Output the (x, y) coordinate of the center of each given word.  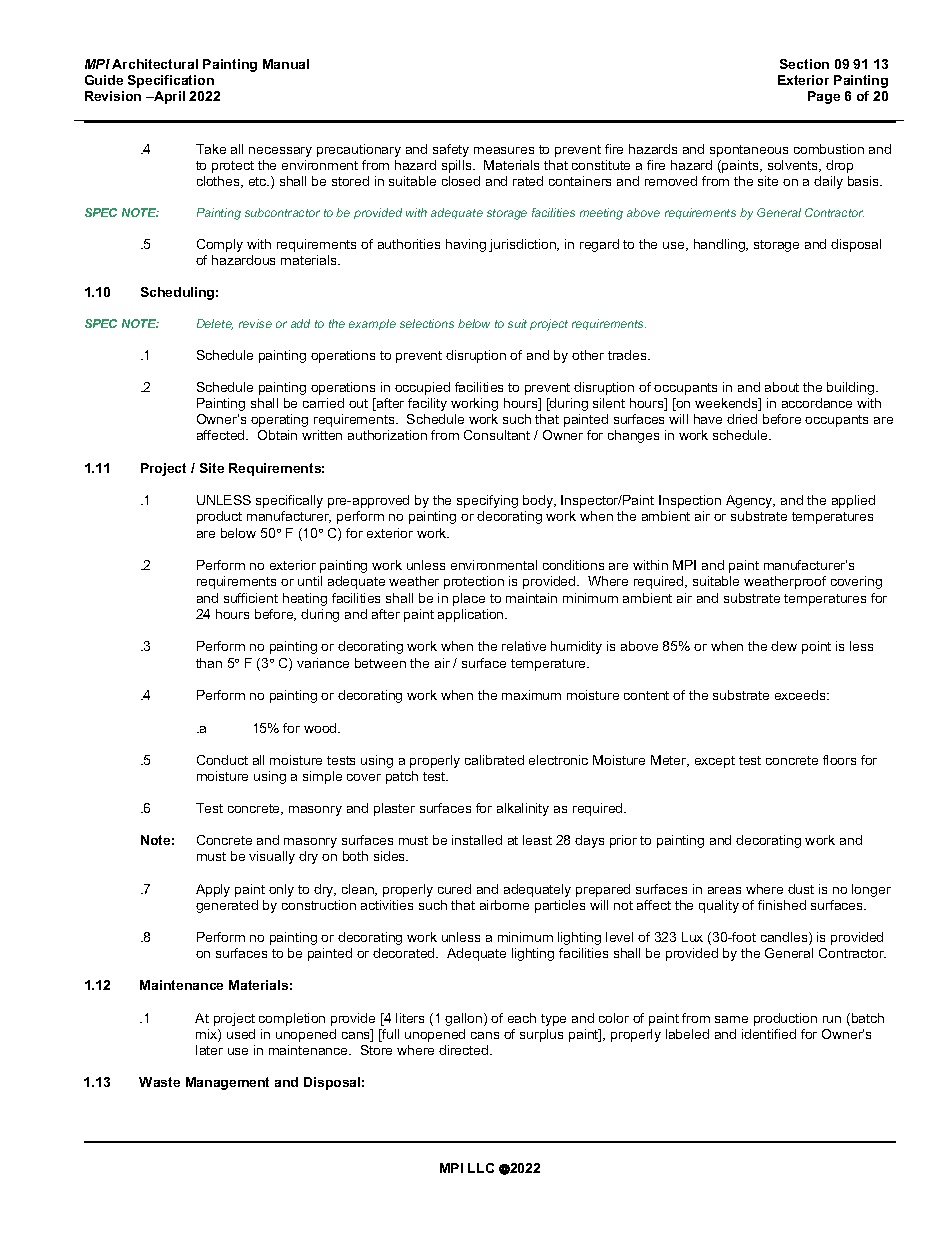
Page (824, 97)
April (168, 97)
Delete (215, 324)
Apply (213, 890)
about (782, 387)
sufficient (251, 598)
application (472, 615)
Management (227, 1083)
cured (454, 889)
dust (801, 889)
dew (784, 646)
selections (427, 323)
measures (504, 150)
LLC (481, 1168)
